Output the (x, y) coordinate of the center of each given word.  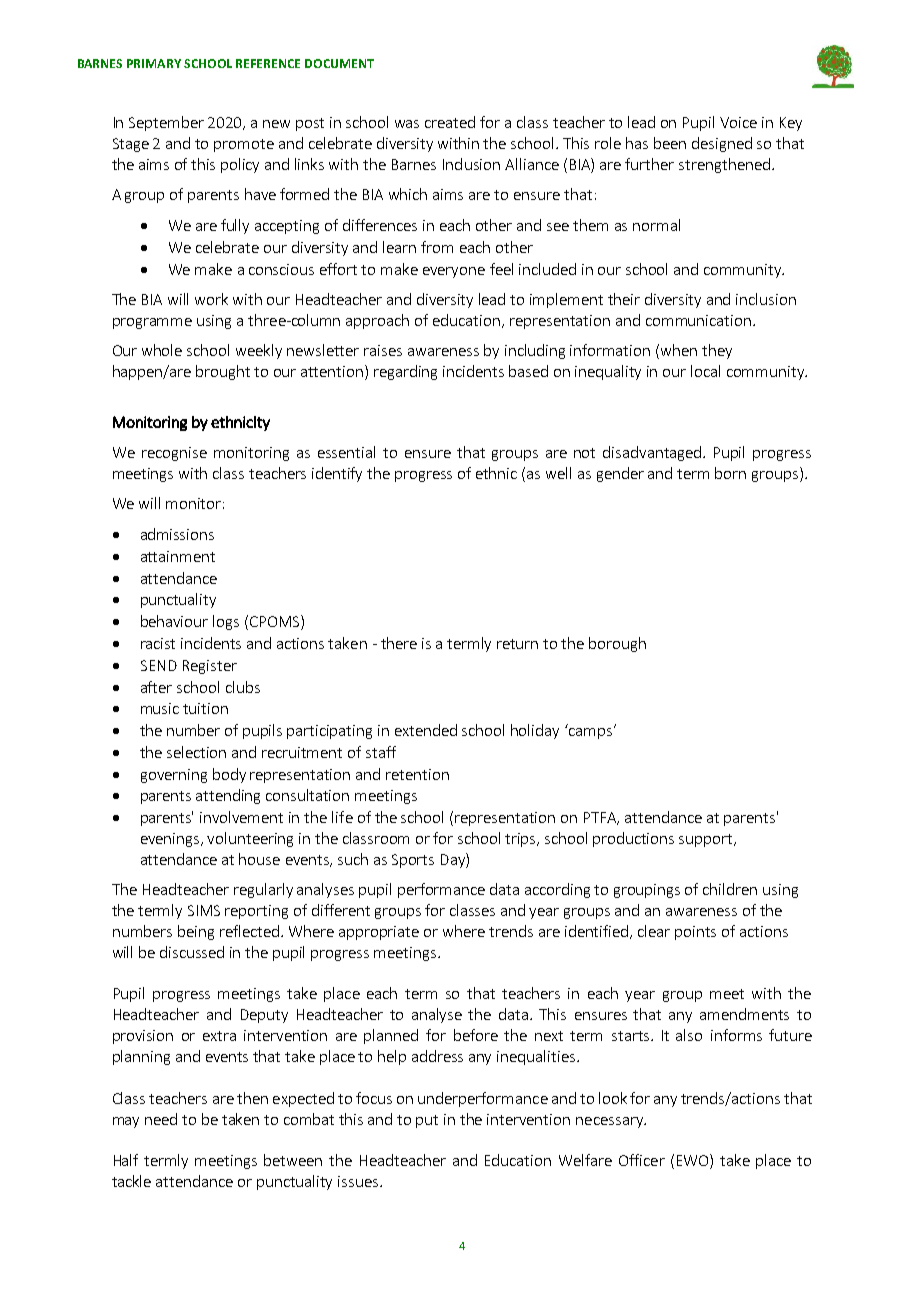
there (399, 643)
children (730, 889)
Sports (413, 861)
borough (617, 644)
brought (223, 372)
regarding (405, 372)
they (717, 351)
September (166, 123)
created (450, 122)
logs (226, 622)
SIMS (204, 910)
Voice (738, 122)
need (161, 1119)
